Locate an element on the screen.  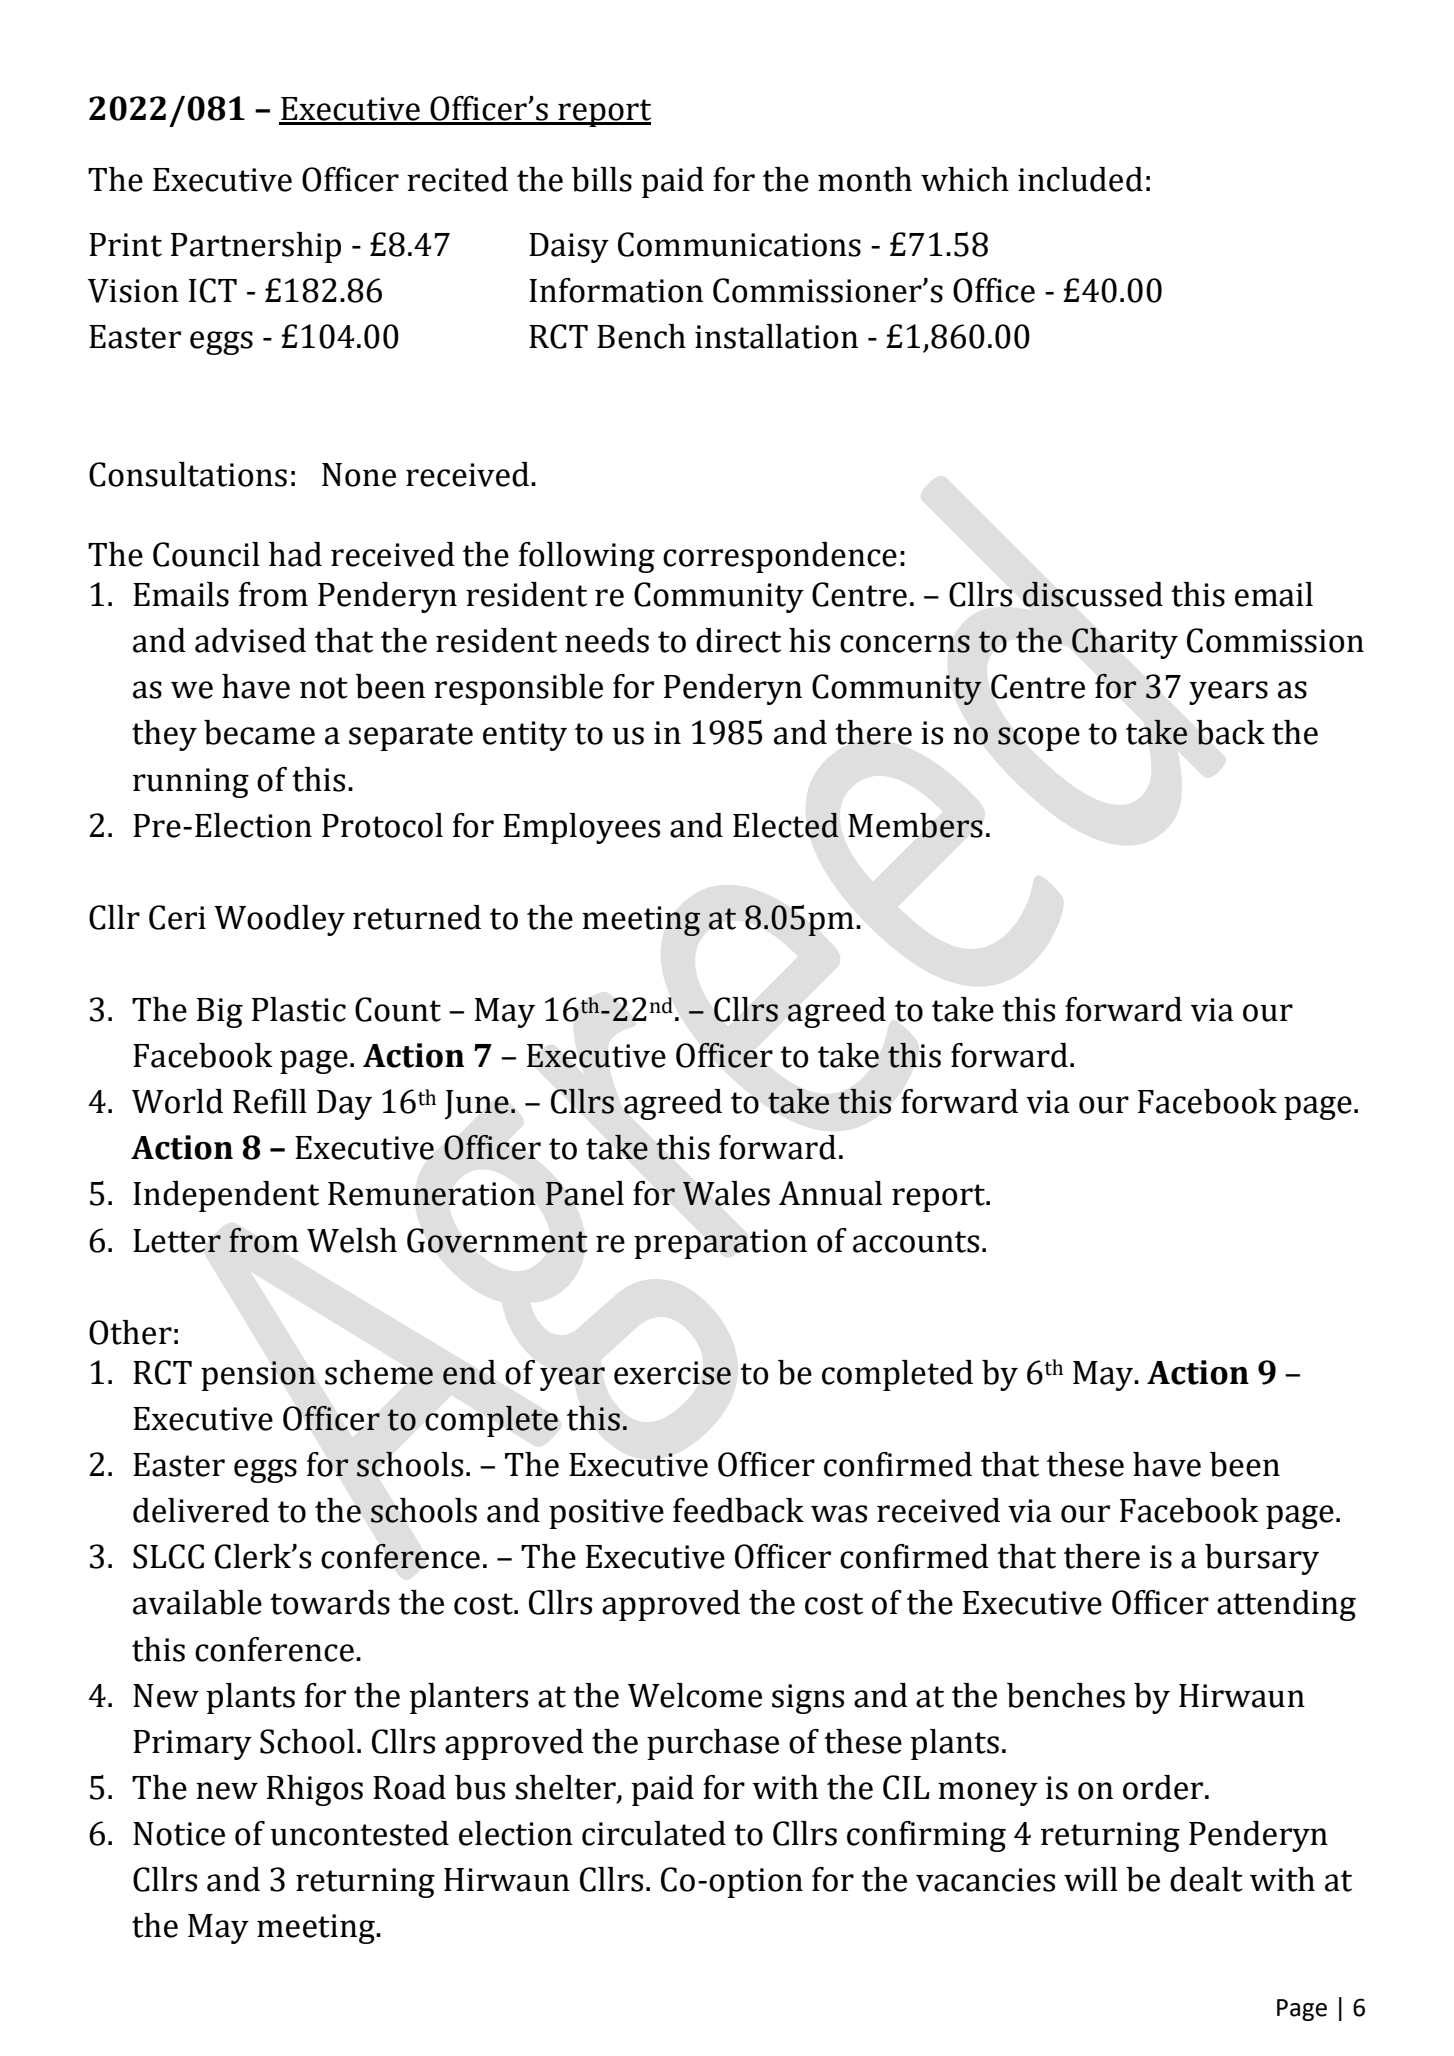
circulated is located at coordinates (654, 1833).
